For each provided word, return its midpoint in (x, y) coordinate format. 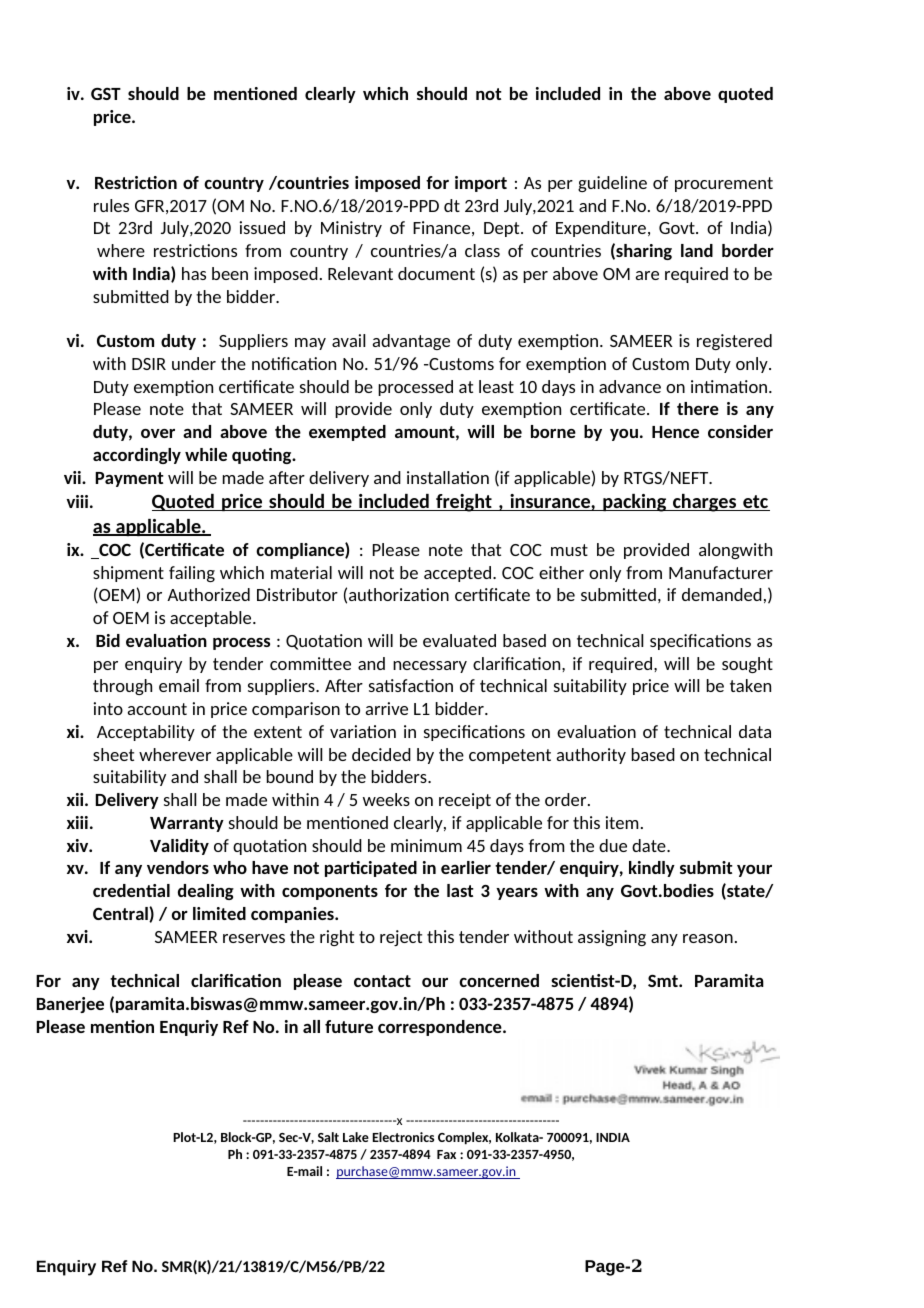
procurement (724, 184)
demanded (722, 594)
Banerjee (70, 1005)
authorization (399, 594)
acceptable (212, 619)
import (481, 184)
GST (106, 93)
